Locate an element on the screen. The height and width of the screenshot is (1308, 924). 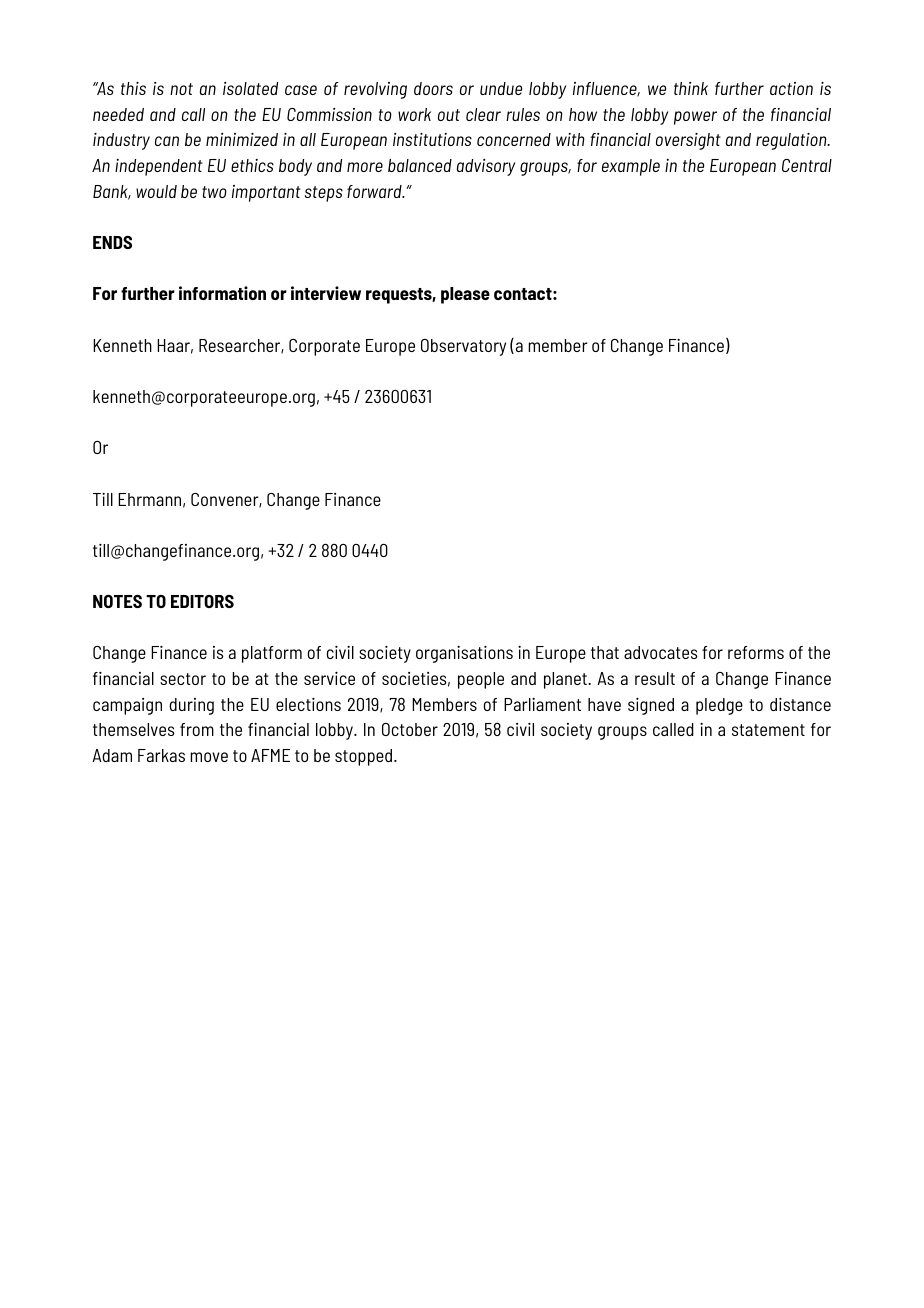
Observatory is located at coordinates (463, 347).
